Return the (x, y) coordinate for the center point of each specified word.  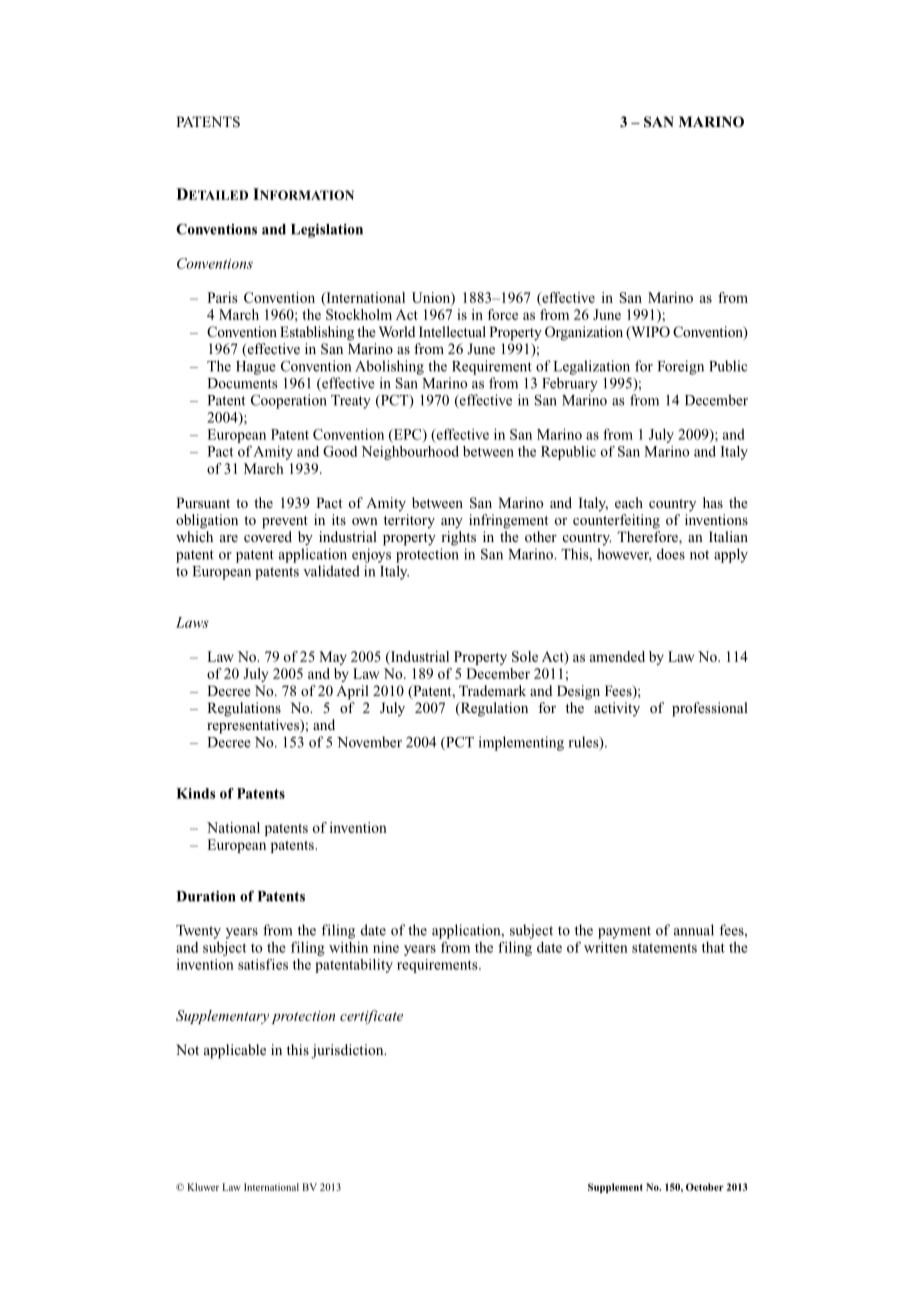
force (503, 314)
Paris (222, 297)
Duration (206, 896)
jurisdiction (348, 1051)
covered (268, 536)
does (671, 554)
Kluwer (203, 1187)
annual (694, 930)
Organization (584, 333)
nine (386, 947)
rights (458, 538)
